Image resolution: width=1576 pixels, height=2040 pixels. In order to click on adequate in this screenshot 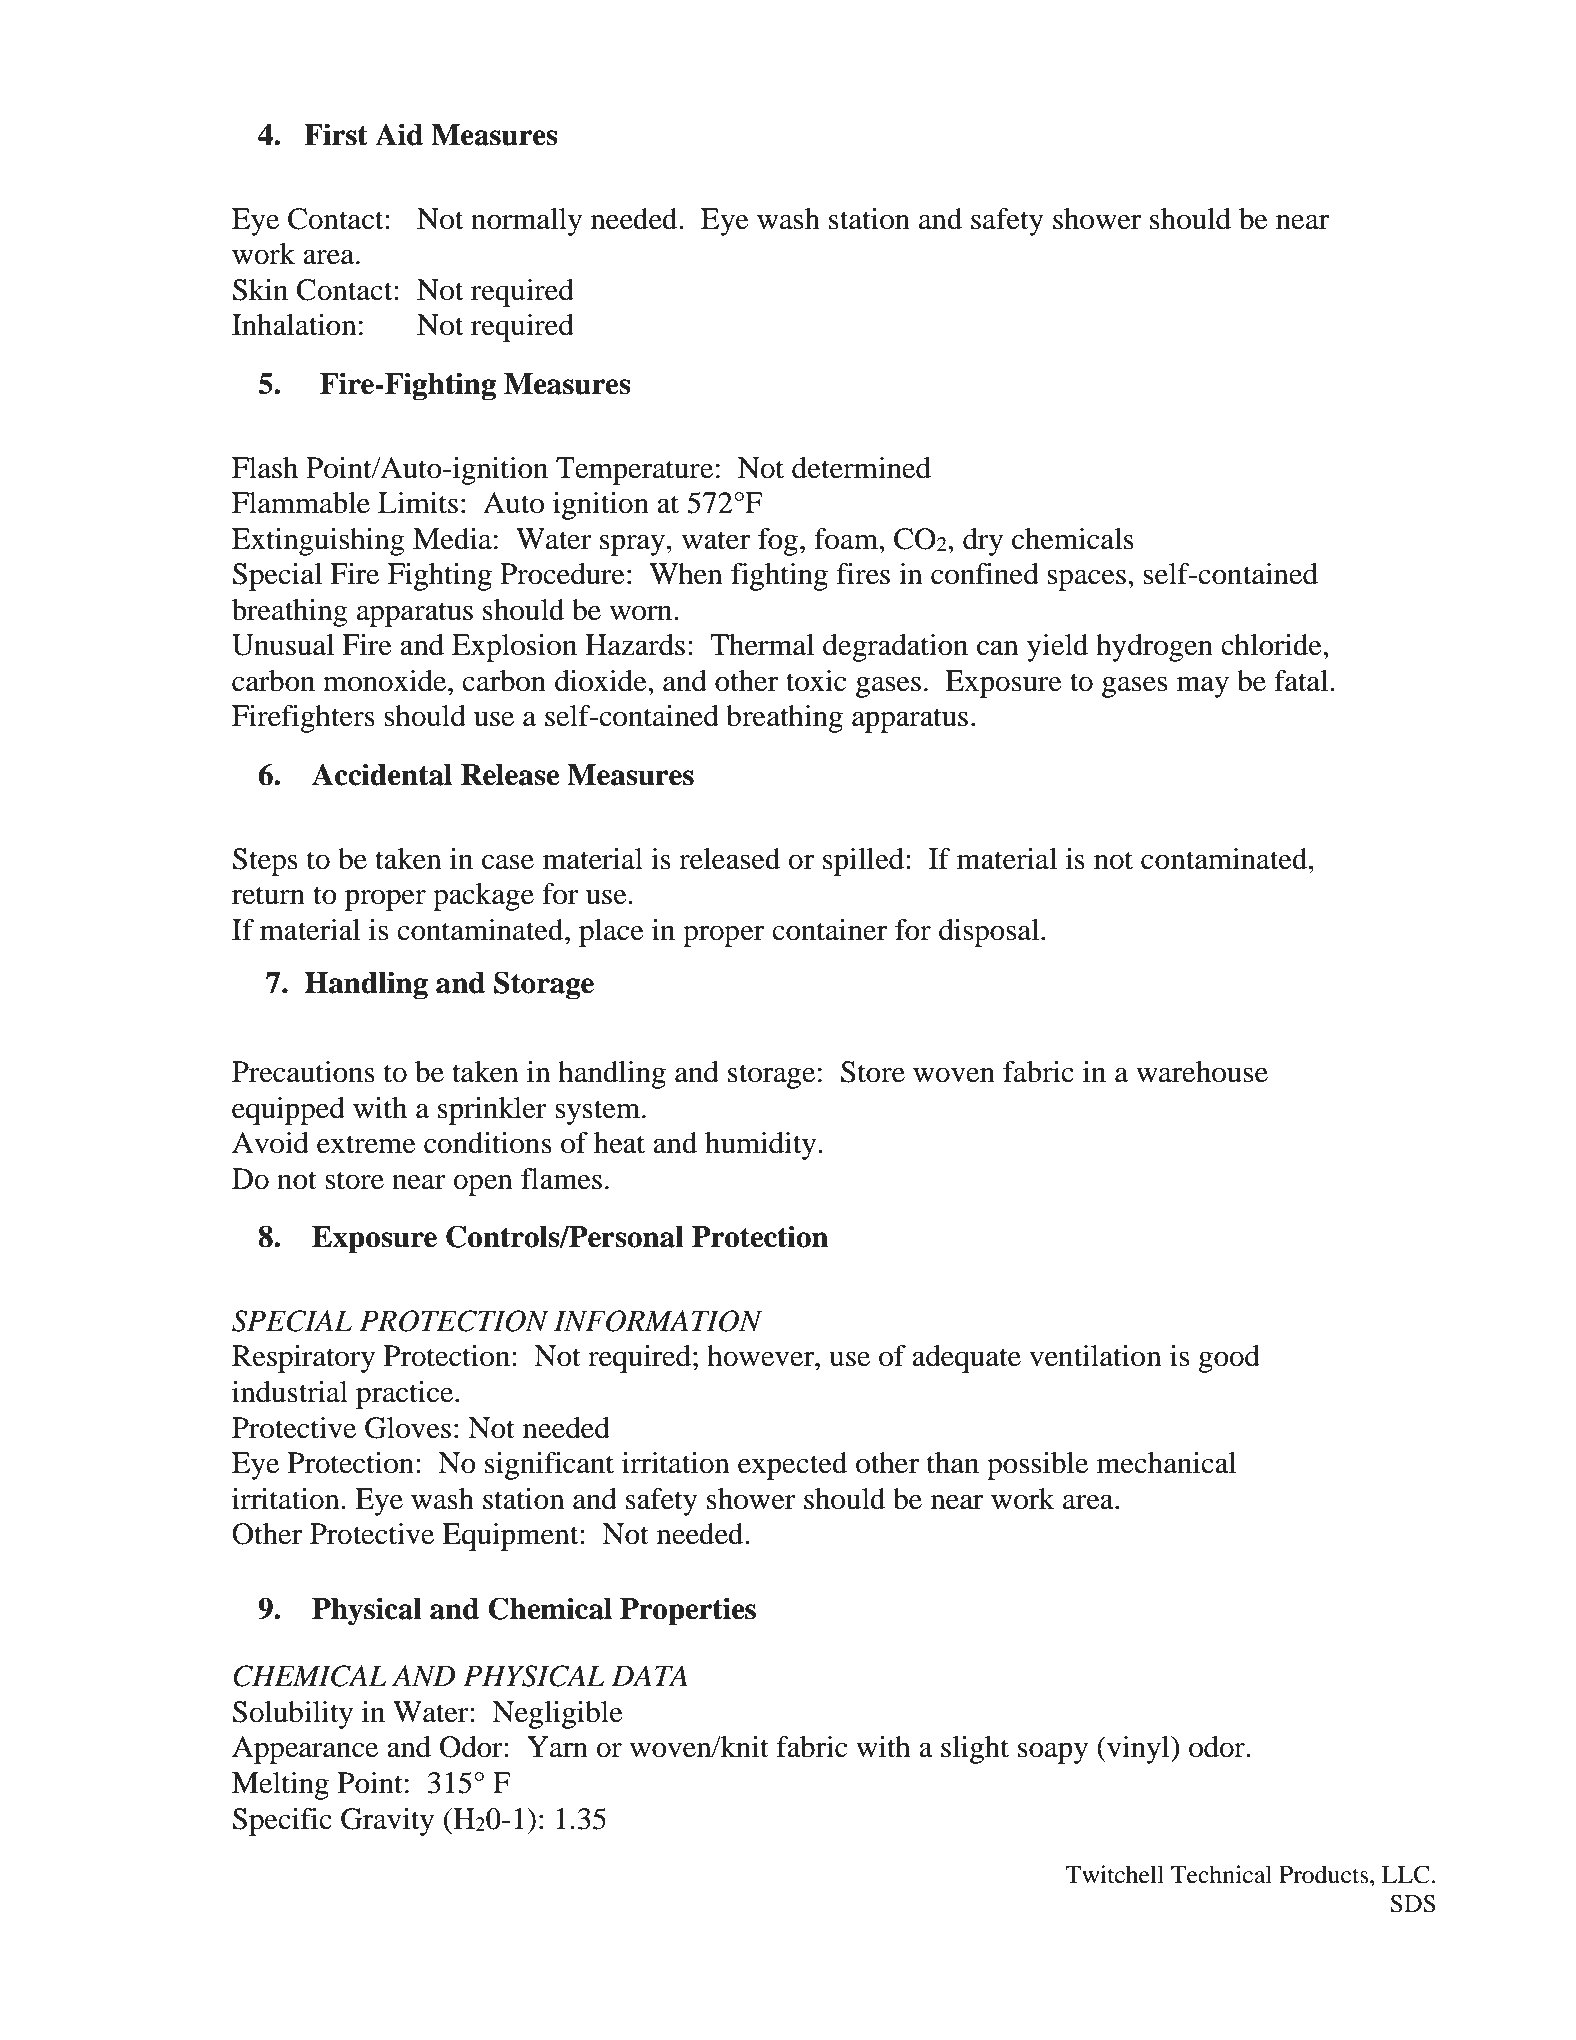, I will do `click(966, 1359)`.
